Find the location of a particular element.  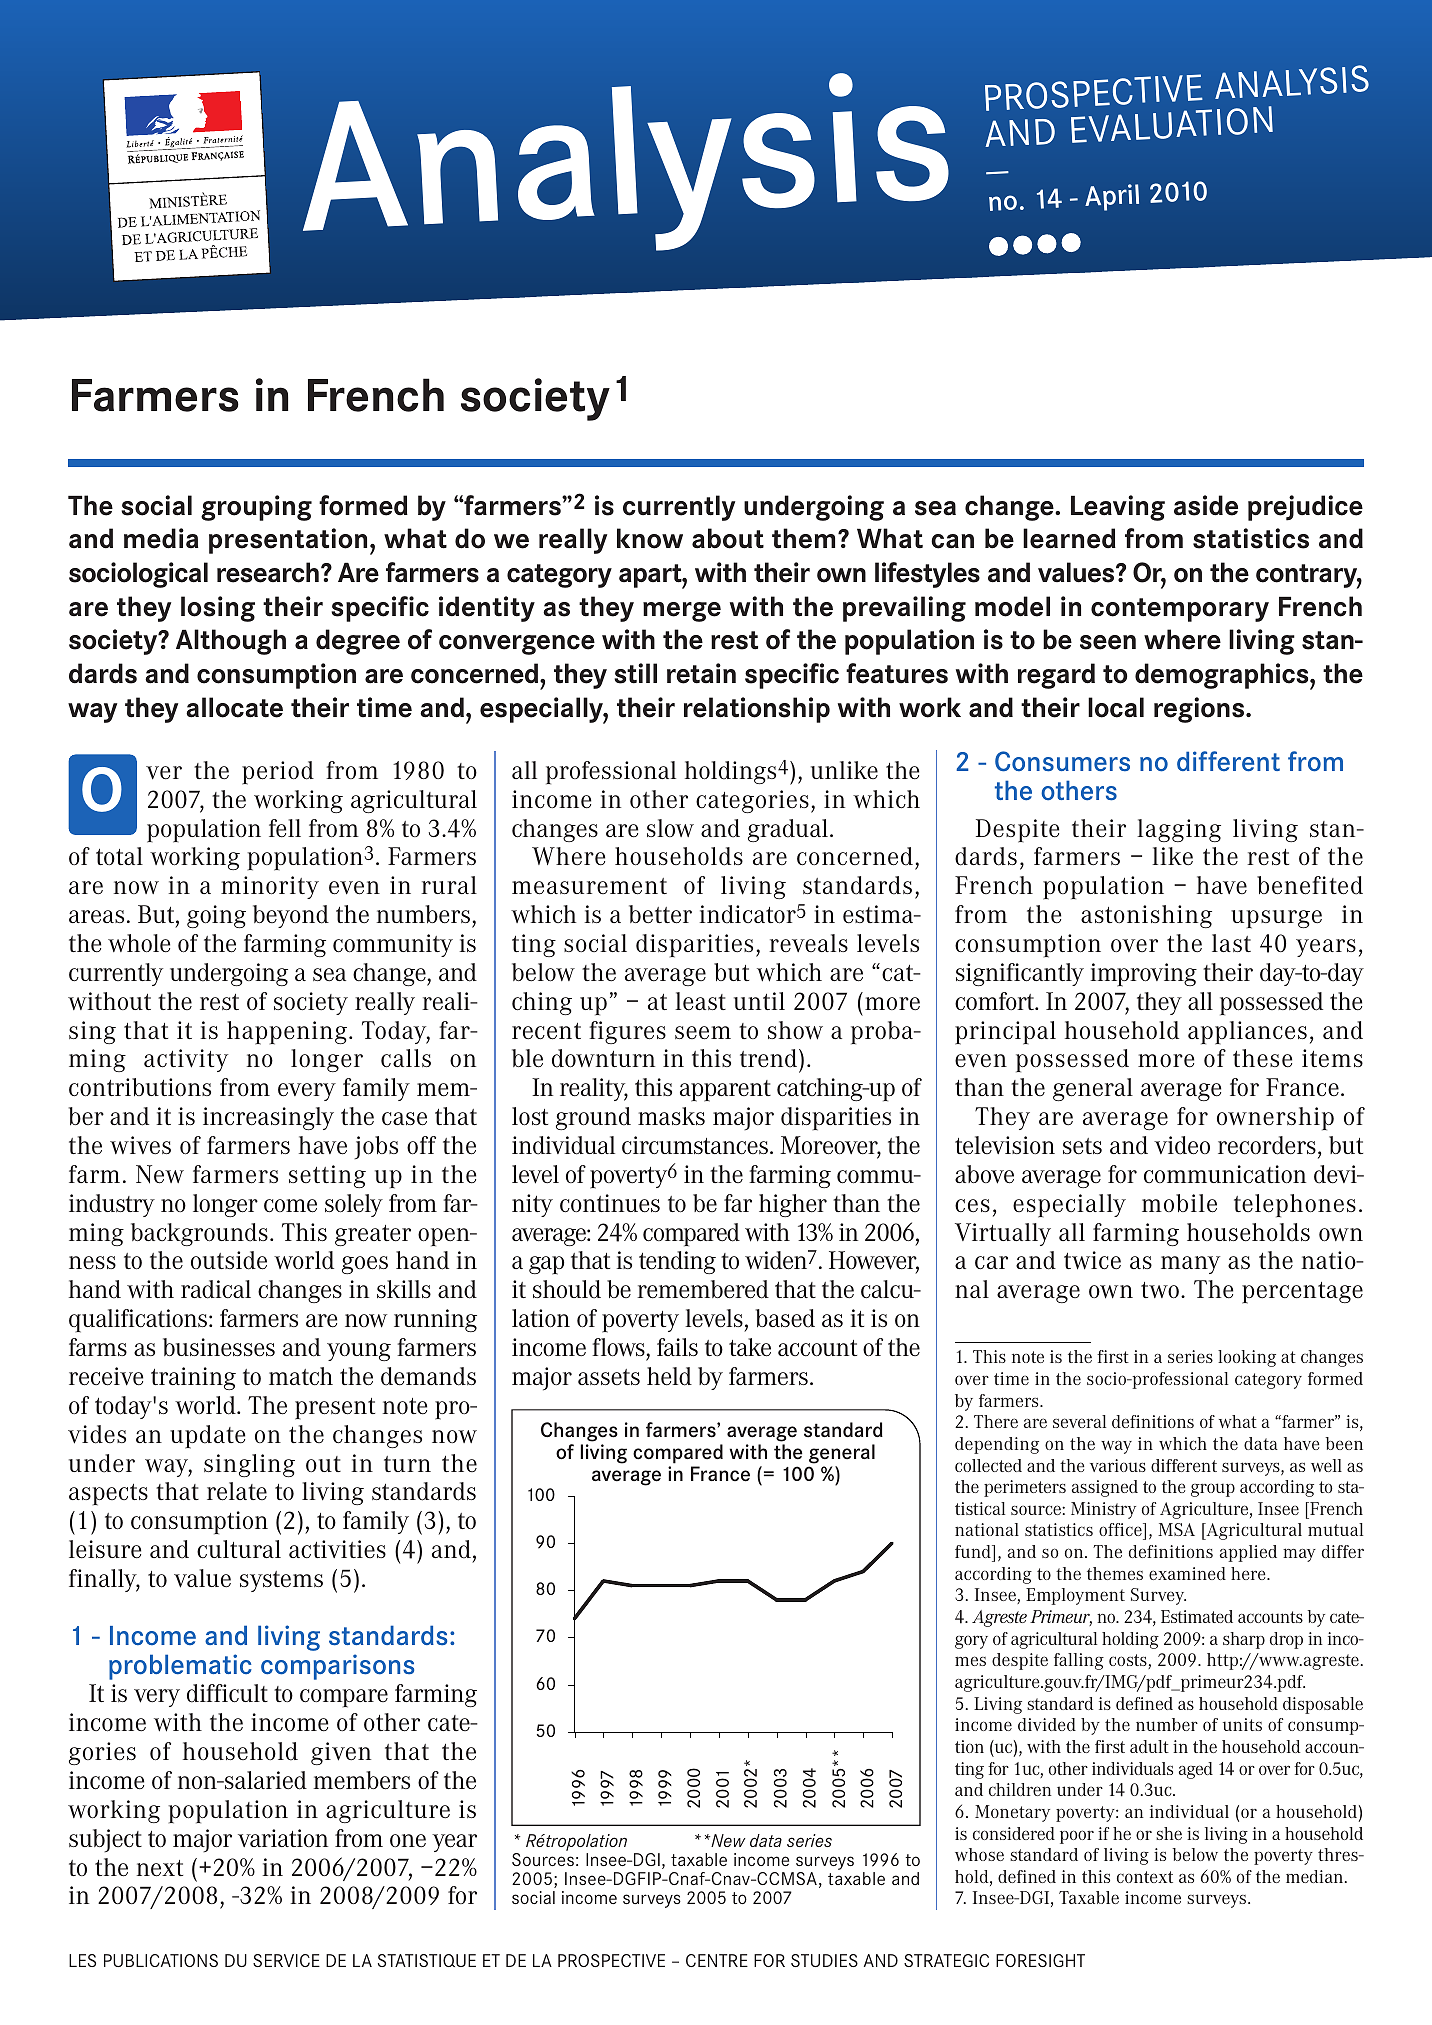

about is located at coordinates (728, 538).
